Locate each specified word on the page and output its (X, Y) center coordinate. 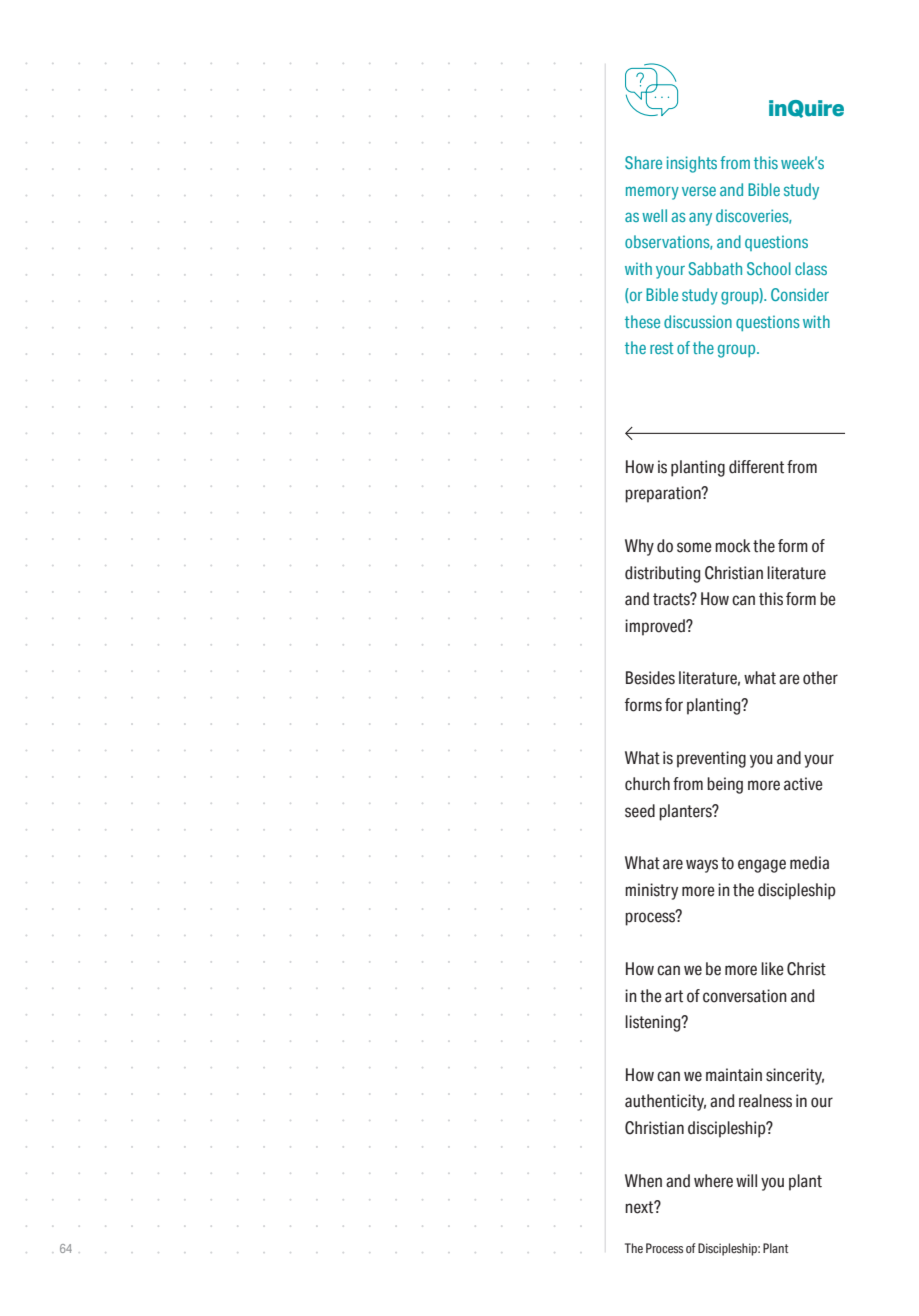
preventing (711, 759)
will (746, 1180)
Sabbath (715, 268)
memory (652, 193)
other (820, 678)
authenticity (665, 1102)
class (811, 268)
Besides (650, 678)
